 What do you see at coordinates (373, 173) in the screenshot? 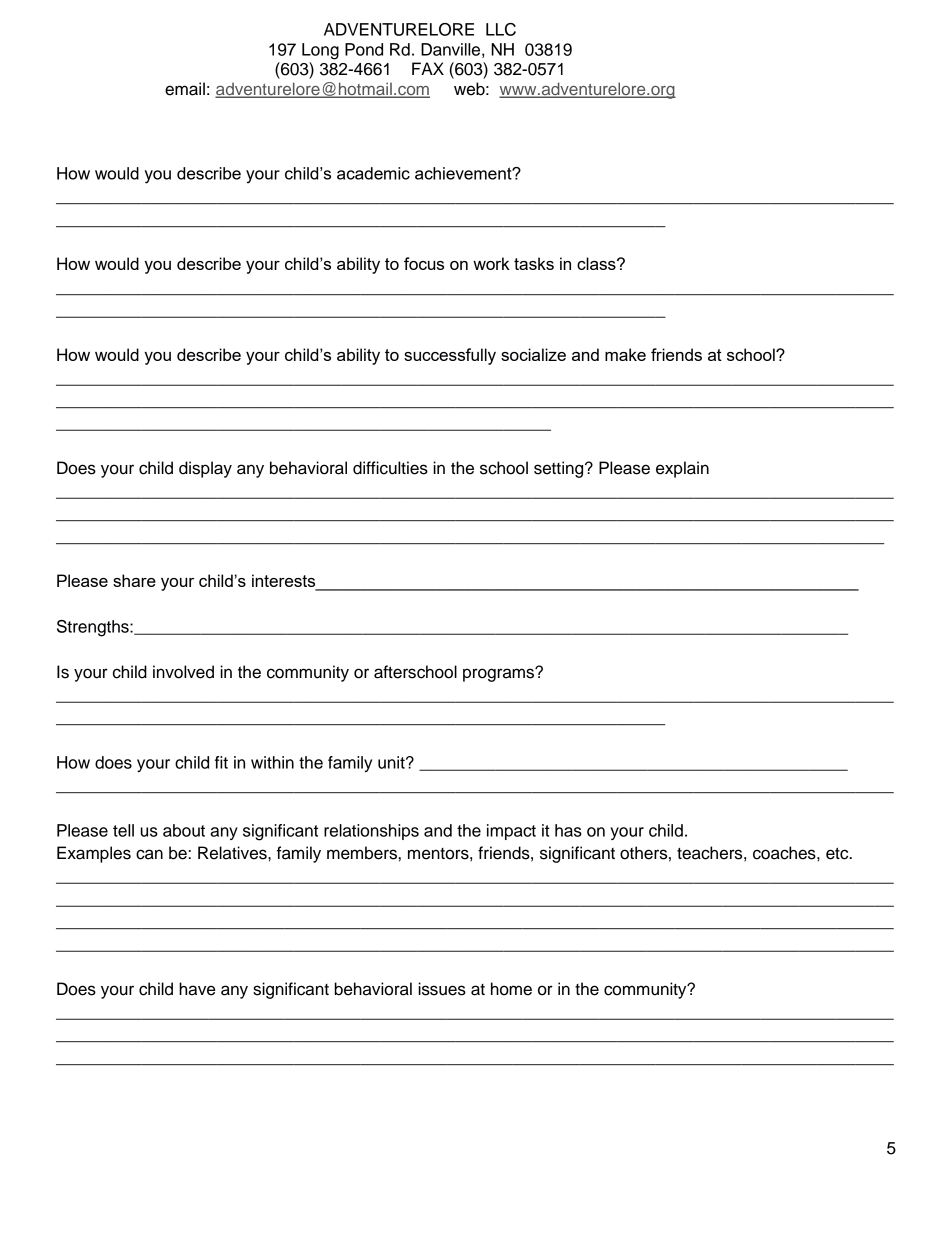
I see `academic` at bounding box center [373, 173].
